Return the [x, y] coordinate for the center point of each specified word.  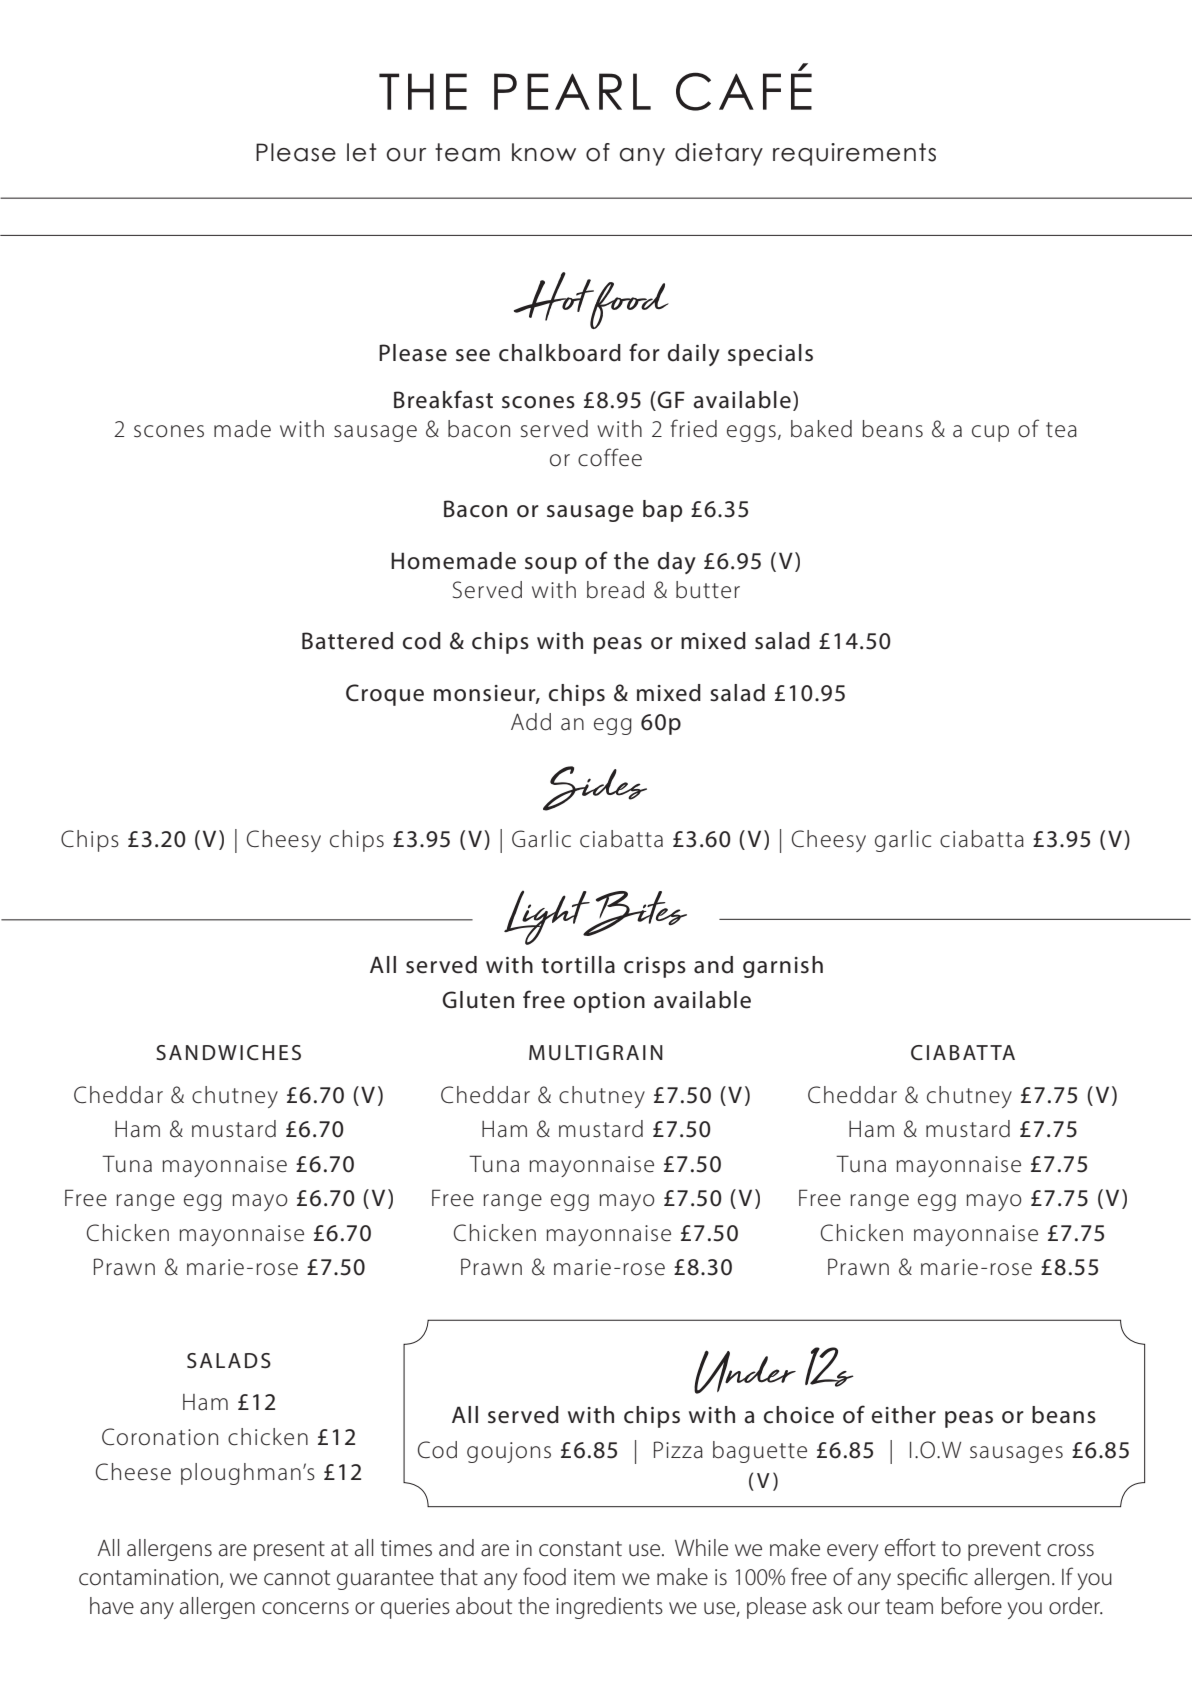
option [609, 1002]
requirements [854, 154]
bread [615, 590]
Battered [347, 641]
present [289, 1551]
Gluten [478, 1000]
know [544, 152]
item [594, 1577]
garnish [783, 967]
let [362, 152]
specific [932, 1578]
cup [990, 433]
